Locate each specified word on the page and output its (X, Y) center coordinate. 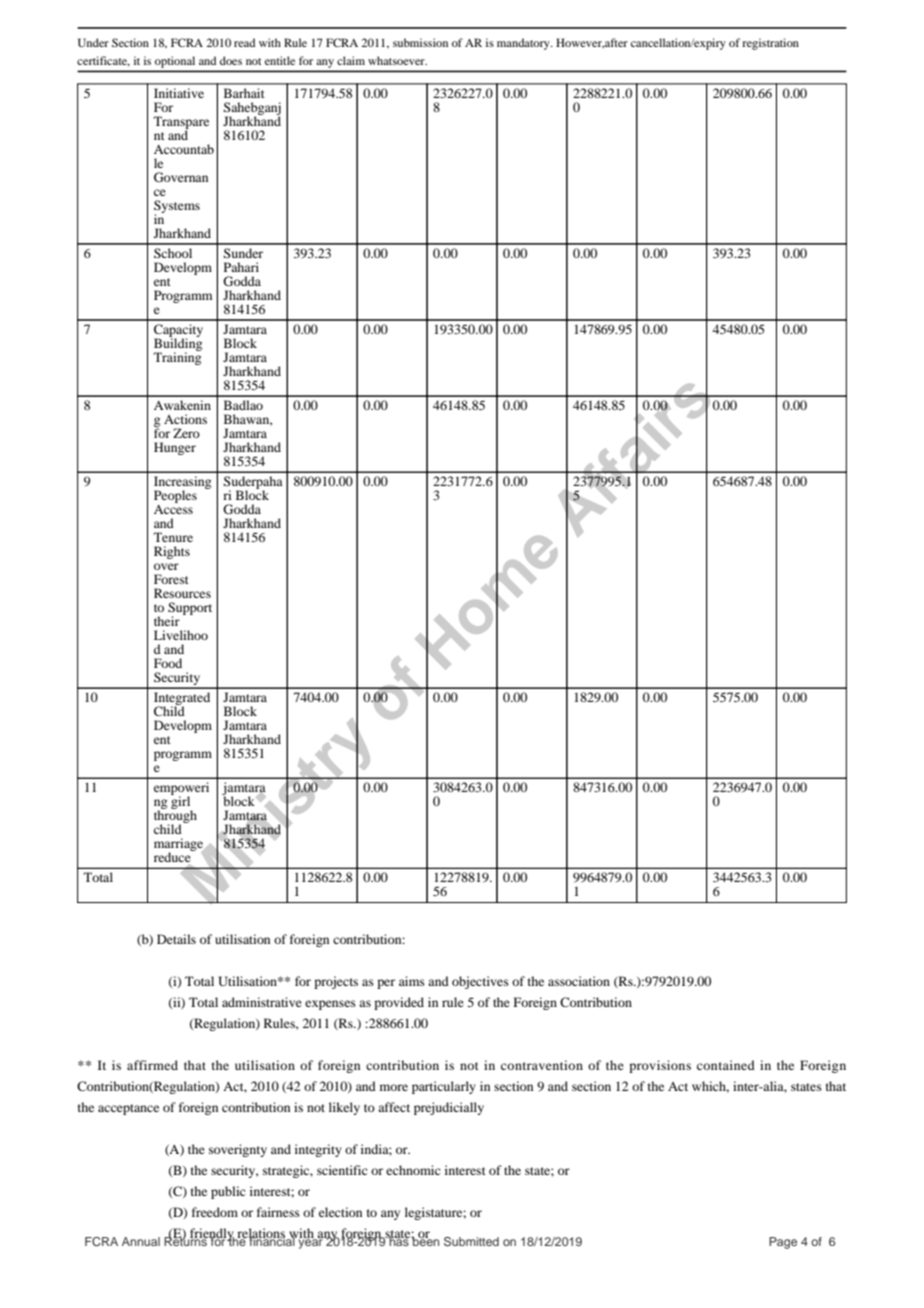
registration (770, 44)
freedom (215, 1212)
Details (176, 939)
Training (177, 357)
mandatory (524, 44)
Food (168, 663)
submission (420, 42)
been (425, 1240)
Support (190, 610)
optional (175, 62)
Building (178, 344)
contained (726, 1065)
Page (783, 1243)
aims (412, 981)
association (579, 981)
